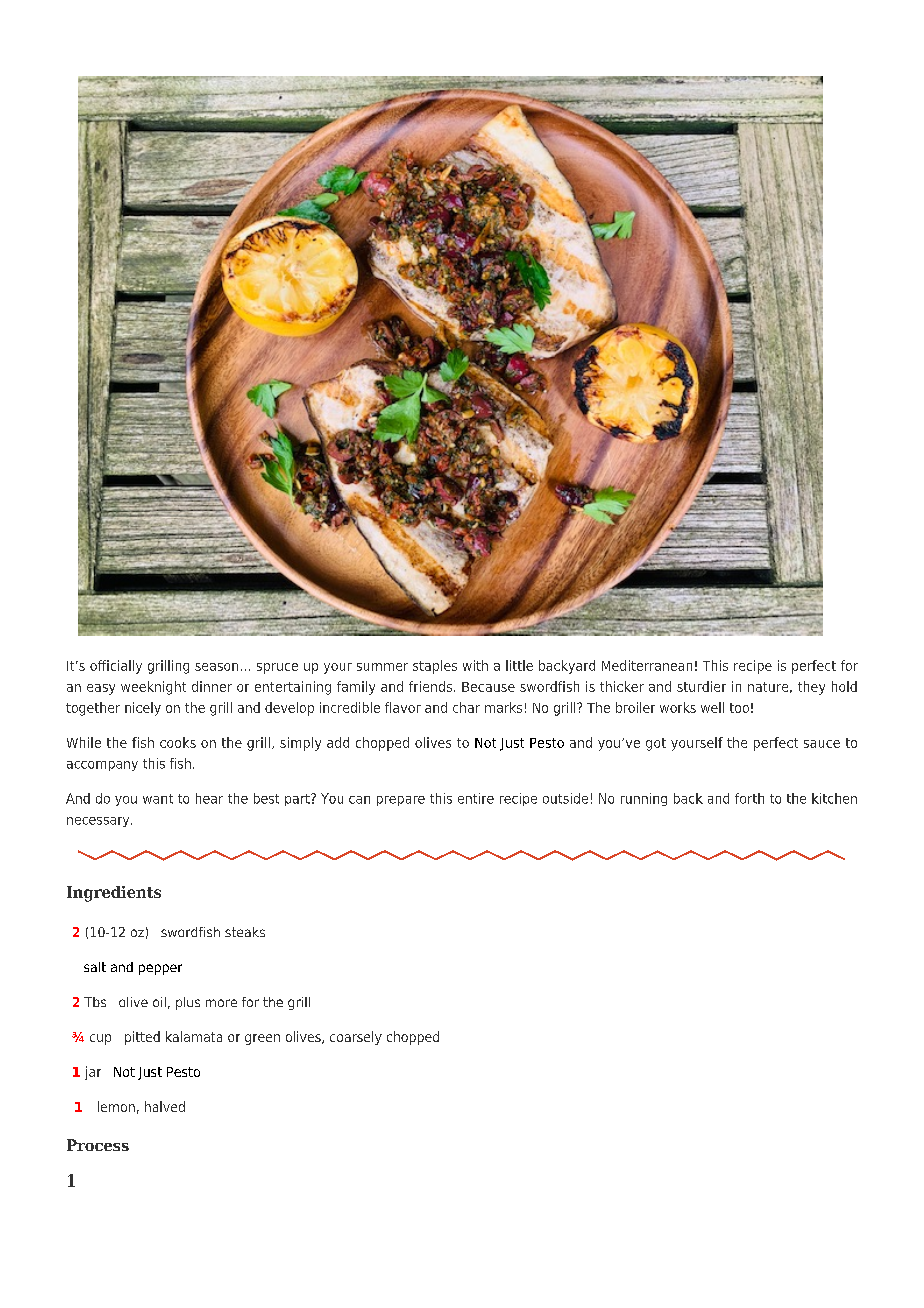 This image has width=924, height=1308. I want to click on plus, so click(188, 1003).
